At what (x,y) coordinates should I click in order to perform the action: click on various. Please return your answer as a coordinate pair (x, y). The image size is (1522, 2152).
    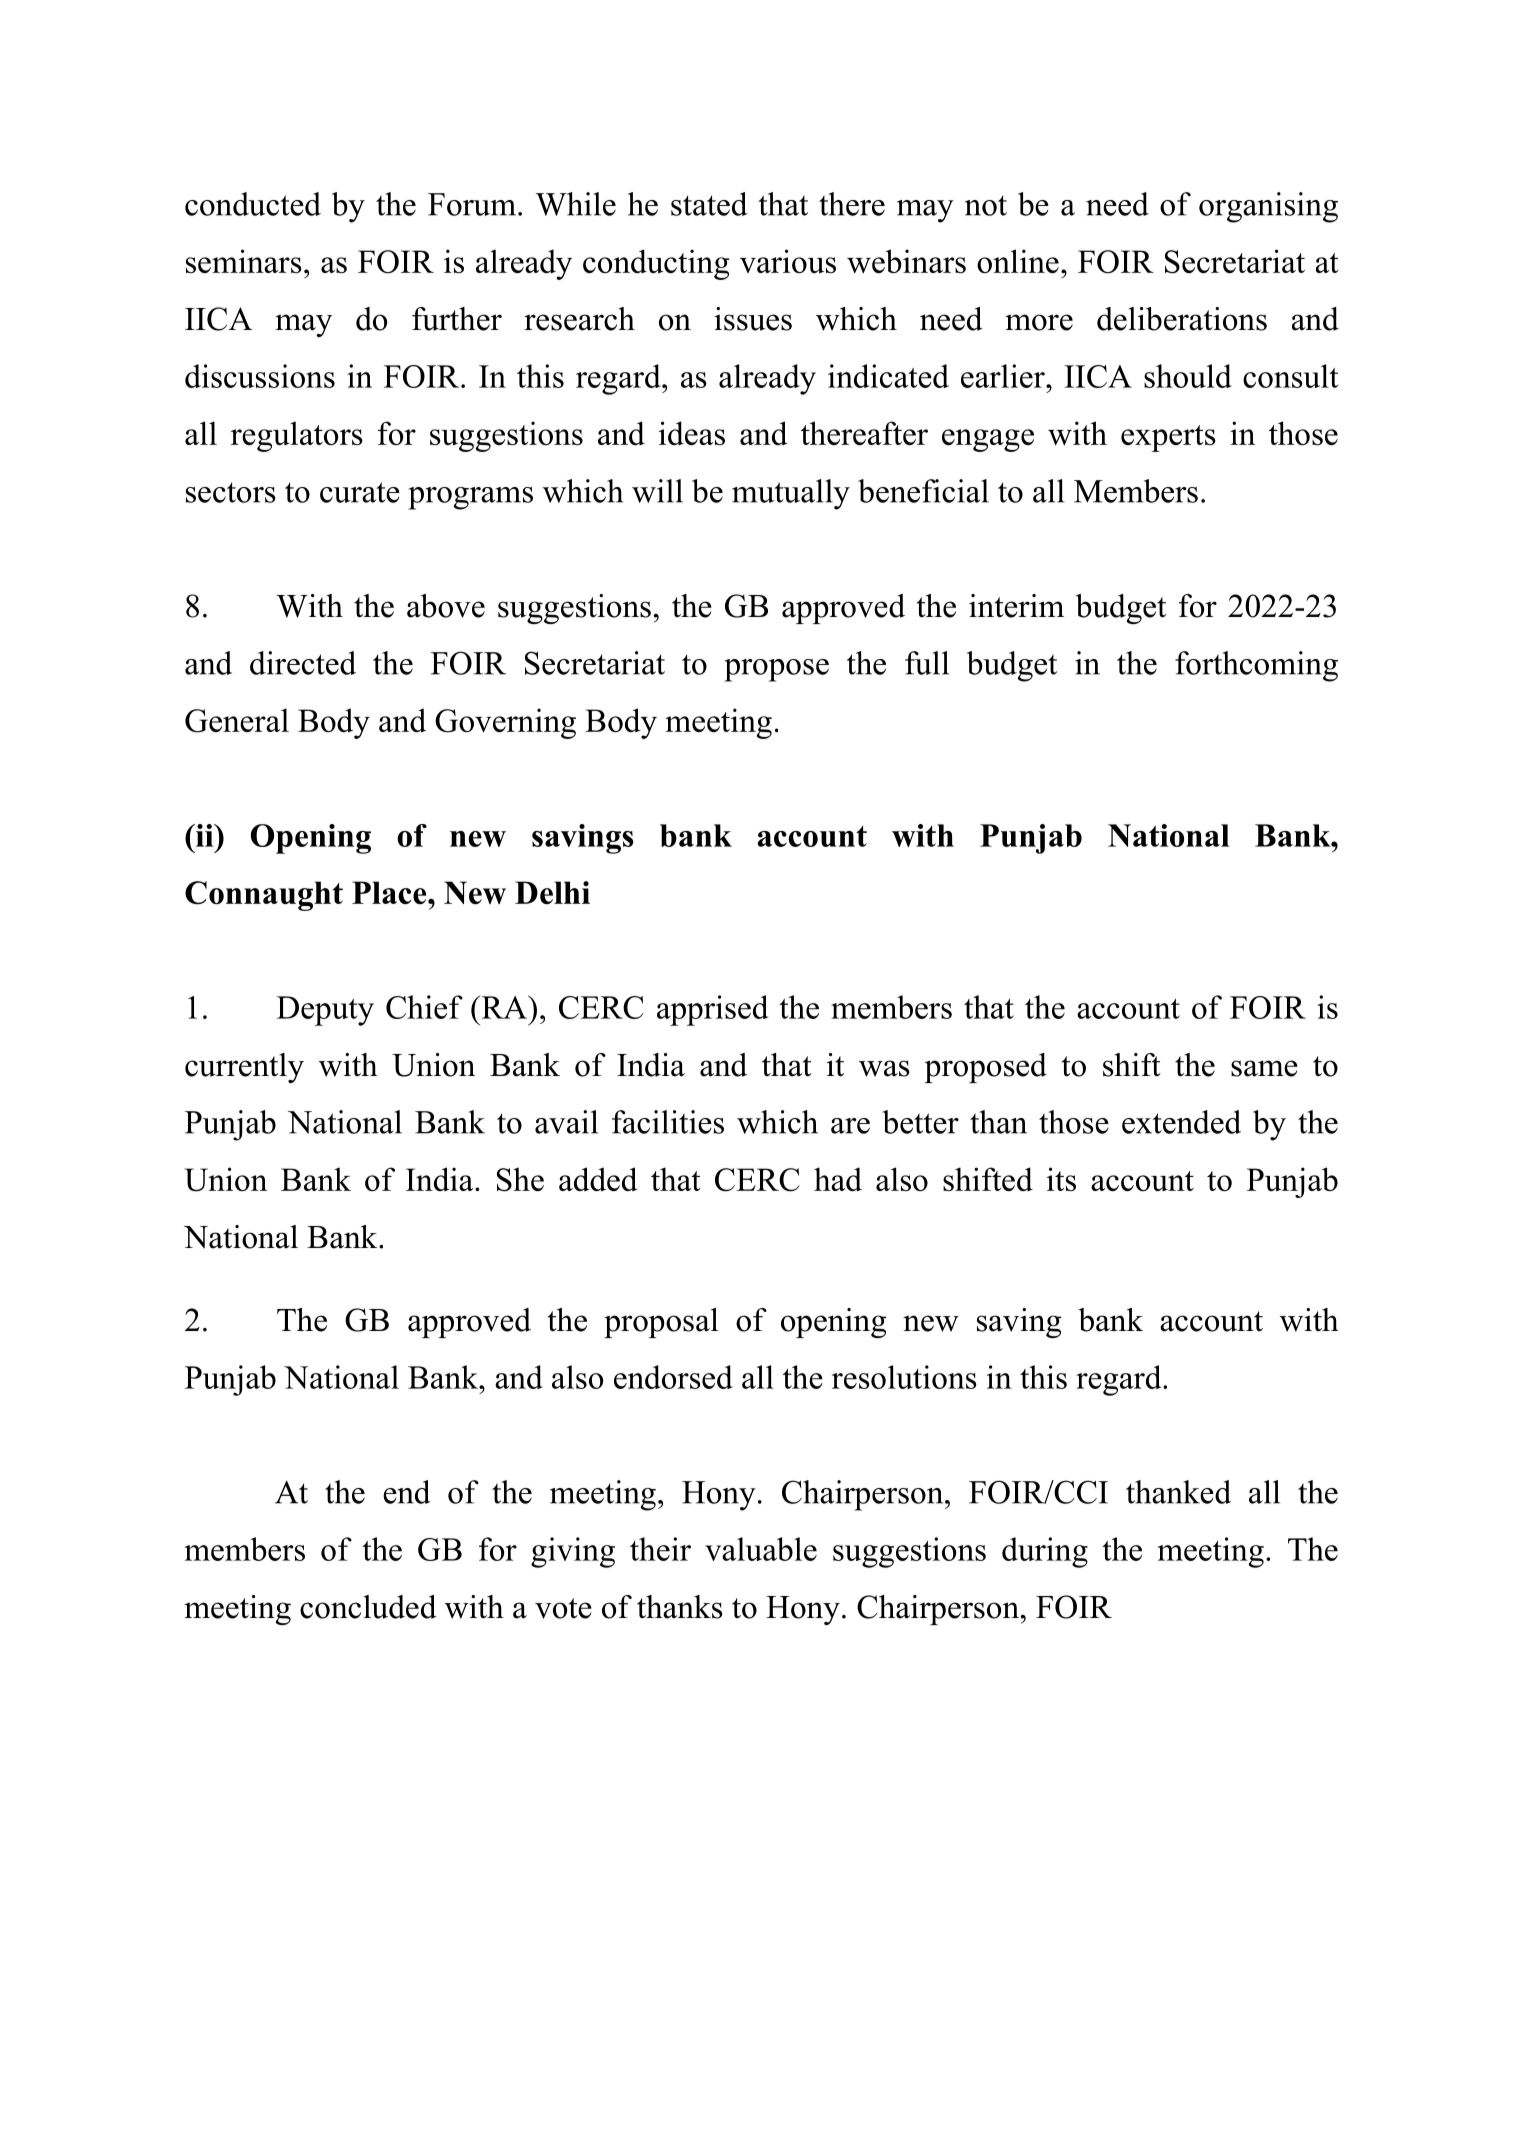
    Looking at the image, I should click on (788, 261).
